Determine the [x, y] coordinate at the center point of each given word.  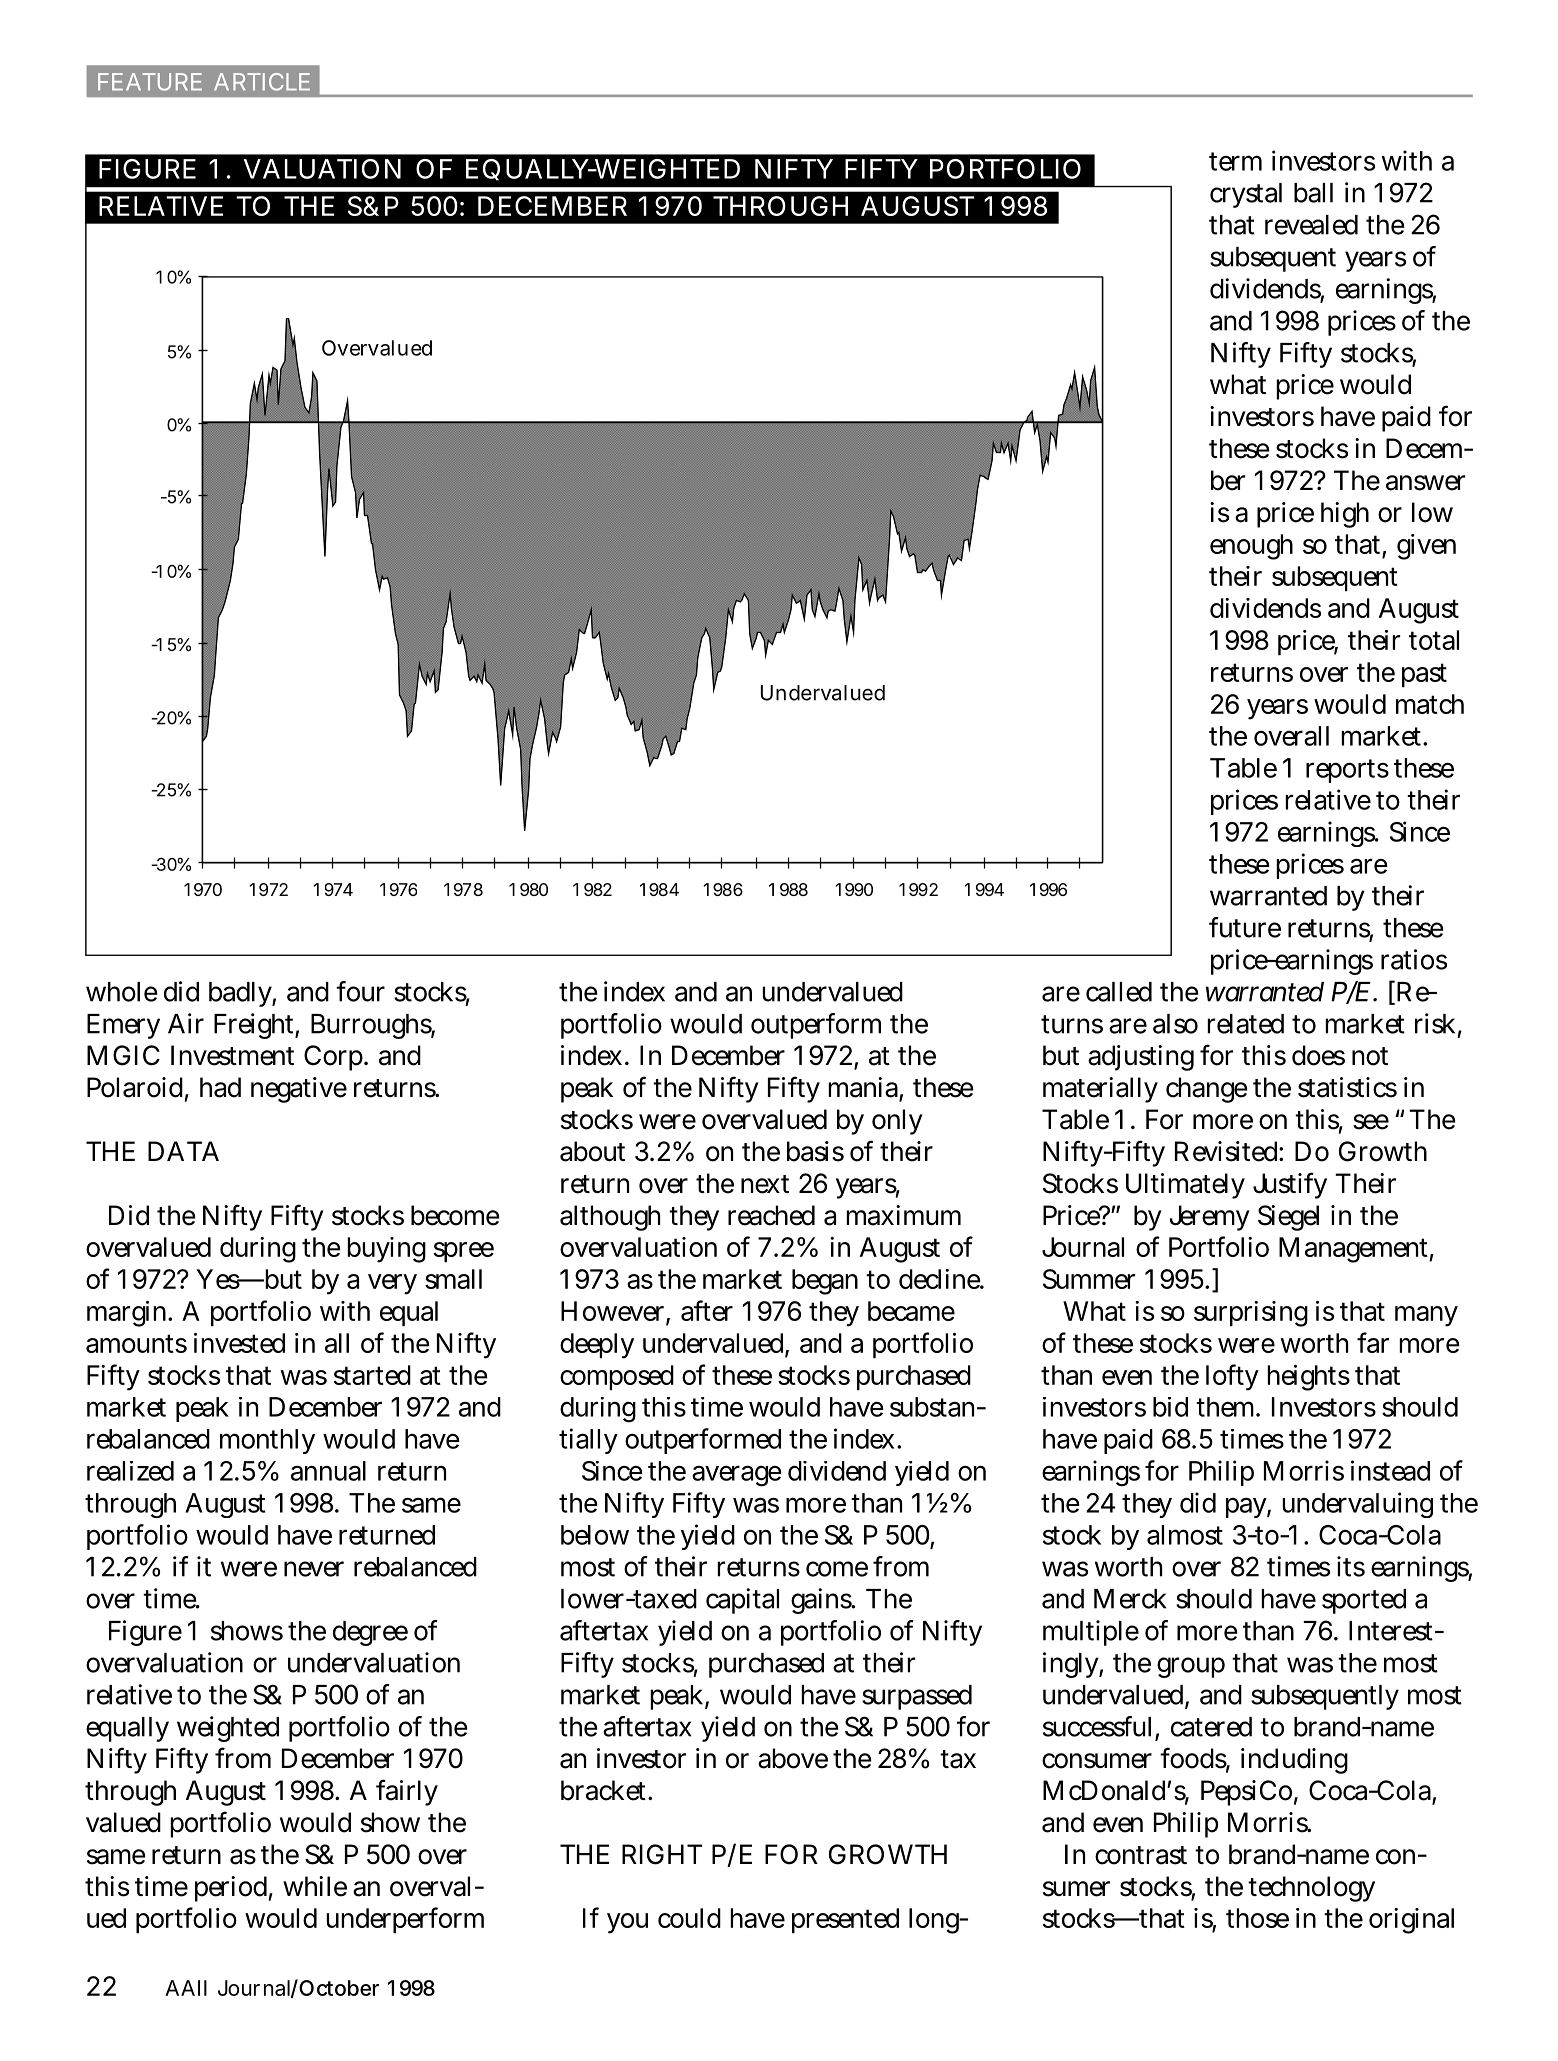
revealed [1311, 225]
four [360, 991]
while [315, 1886]
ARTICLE [262, 82]
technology [1311, 1889]
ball [1313, 193]
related [1245, 1024]
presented [845, 1920]
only [897, 1122]
